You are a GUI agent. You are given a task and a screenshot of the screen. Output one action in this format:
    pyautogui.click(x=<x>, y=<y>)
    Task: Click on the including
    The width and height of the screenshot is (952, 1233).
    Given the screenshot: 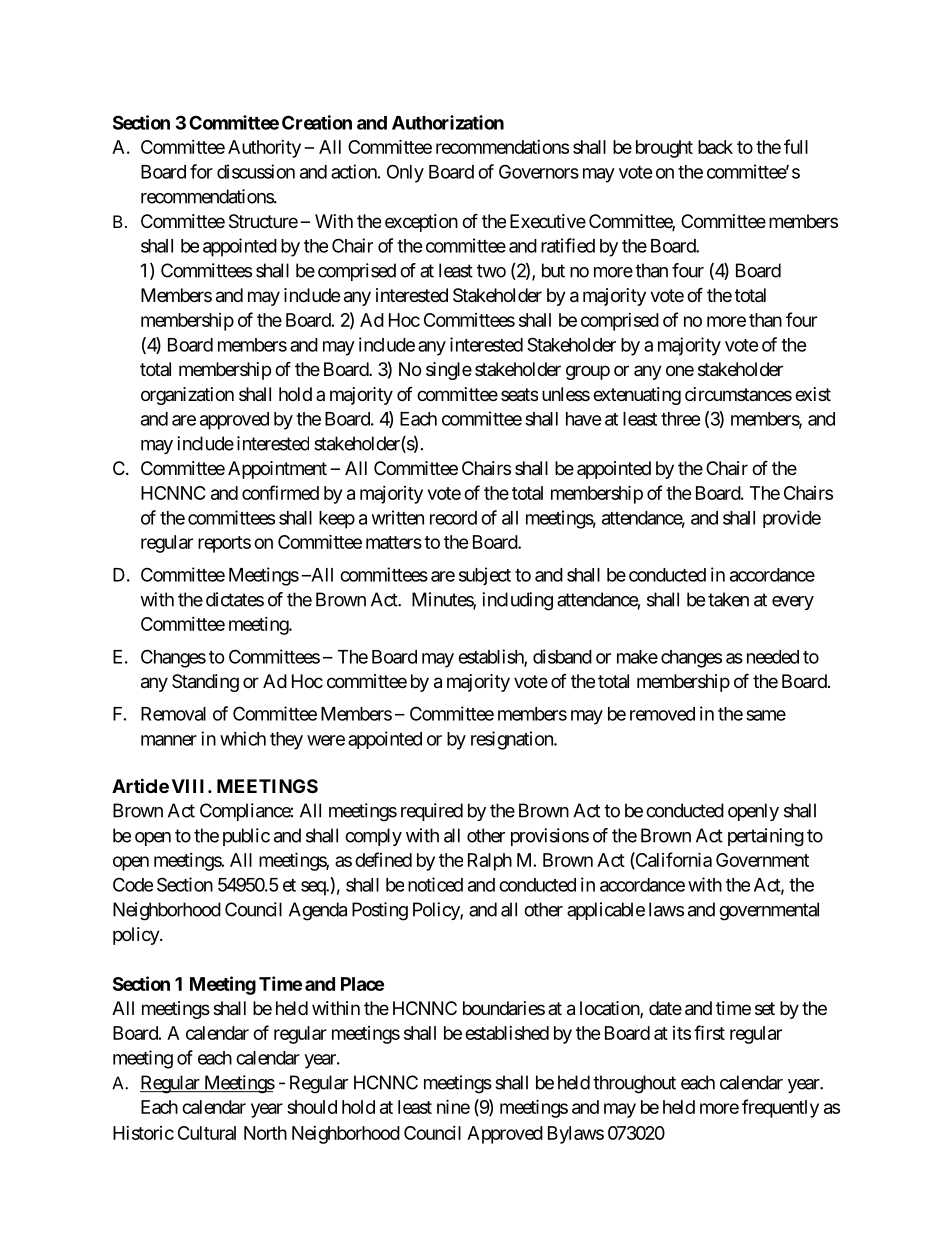 What is the action you would take?
    pyautogui.click(x=517, y=601)
